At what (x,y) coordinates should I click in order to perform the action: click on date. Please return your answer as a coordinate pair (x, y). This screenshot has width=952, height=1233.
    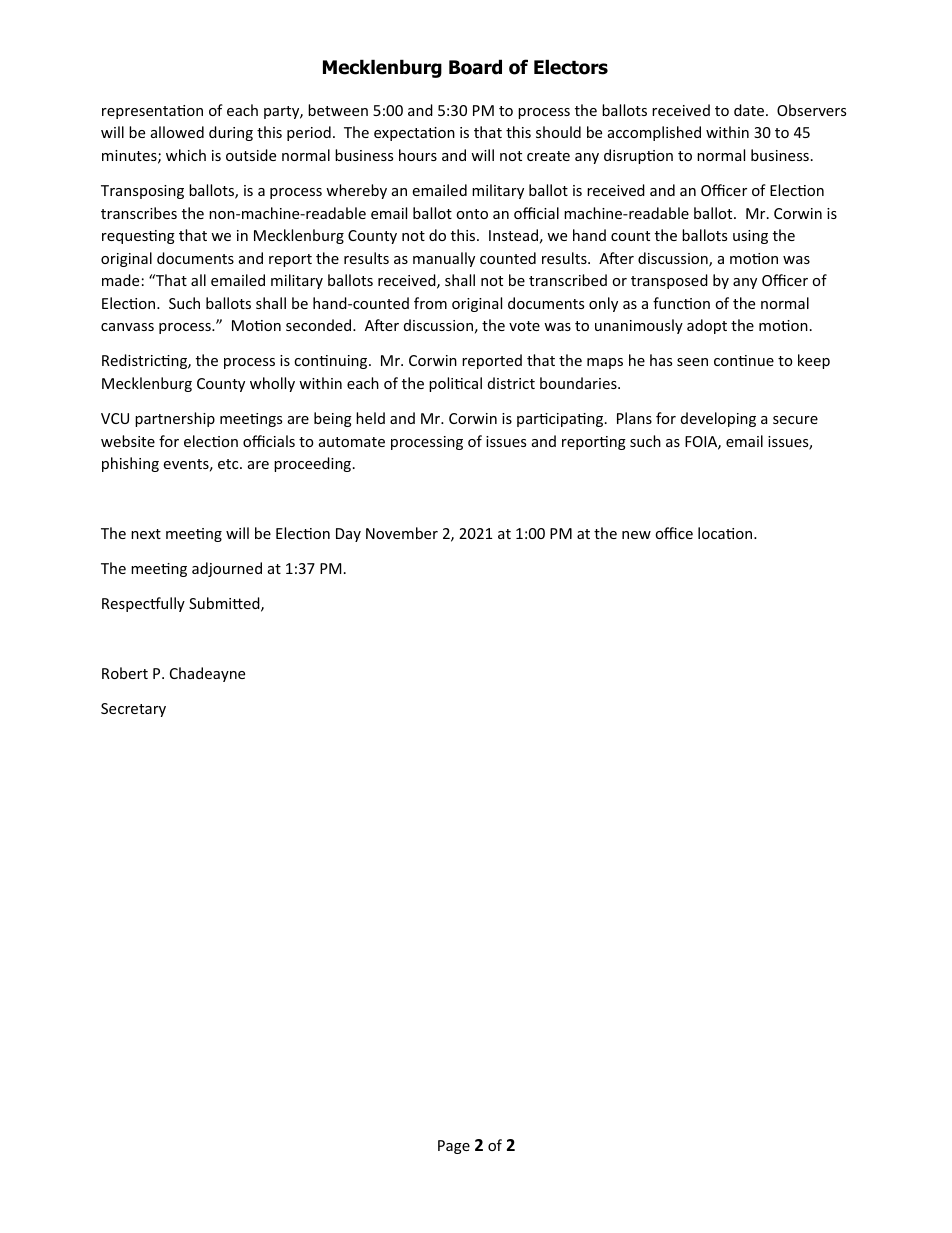
    Looking at the image, I should click on (749, 110).
